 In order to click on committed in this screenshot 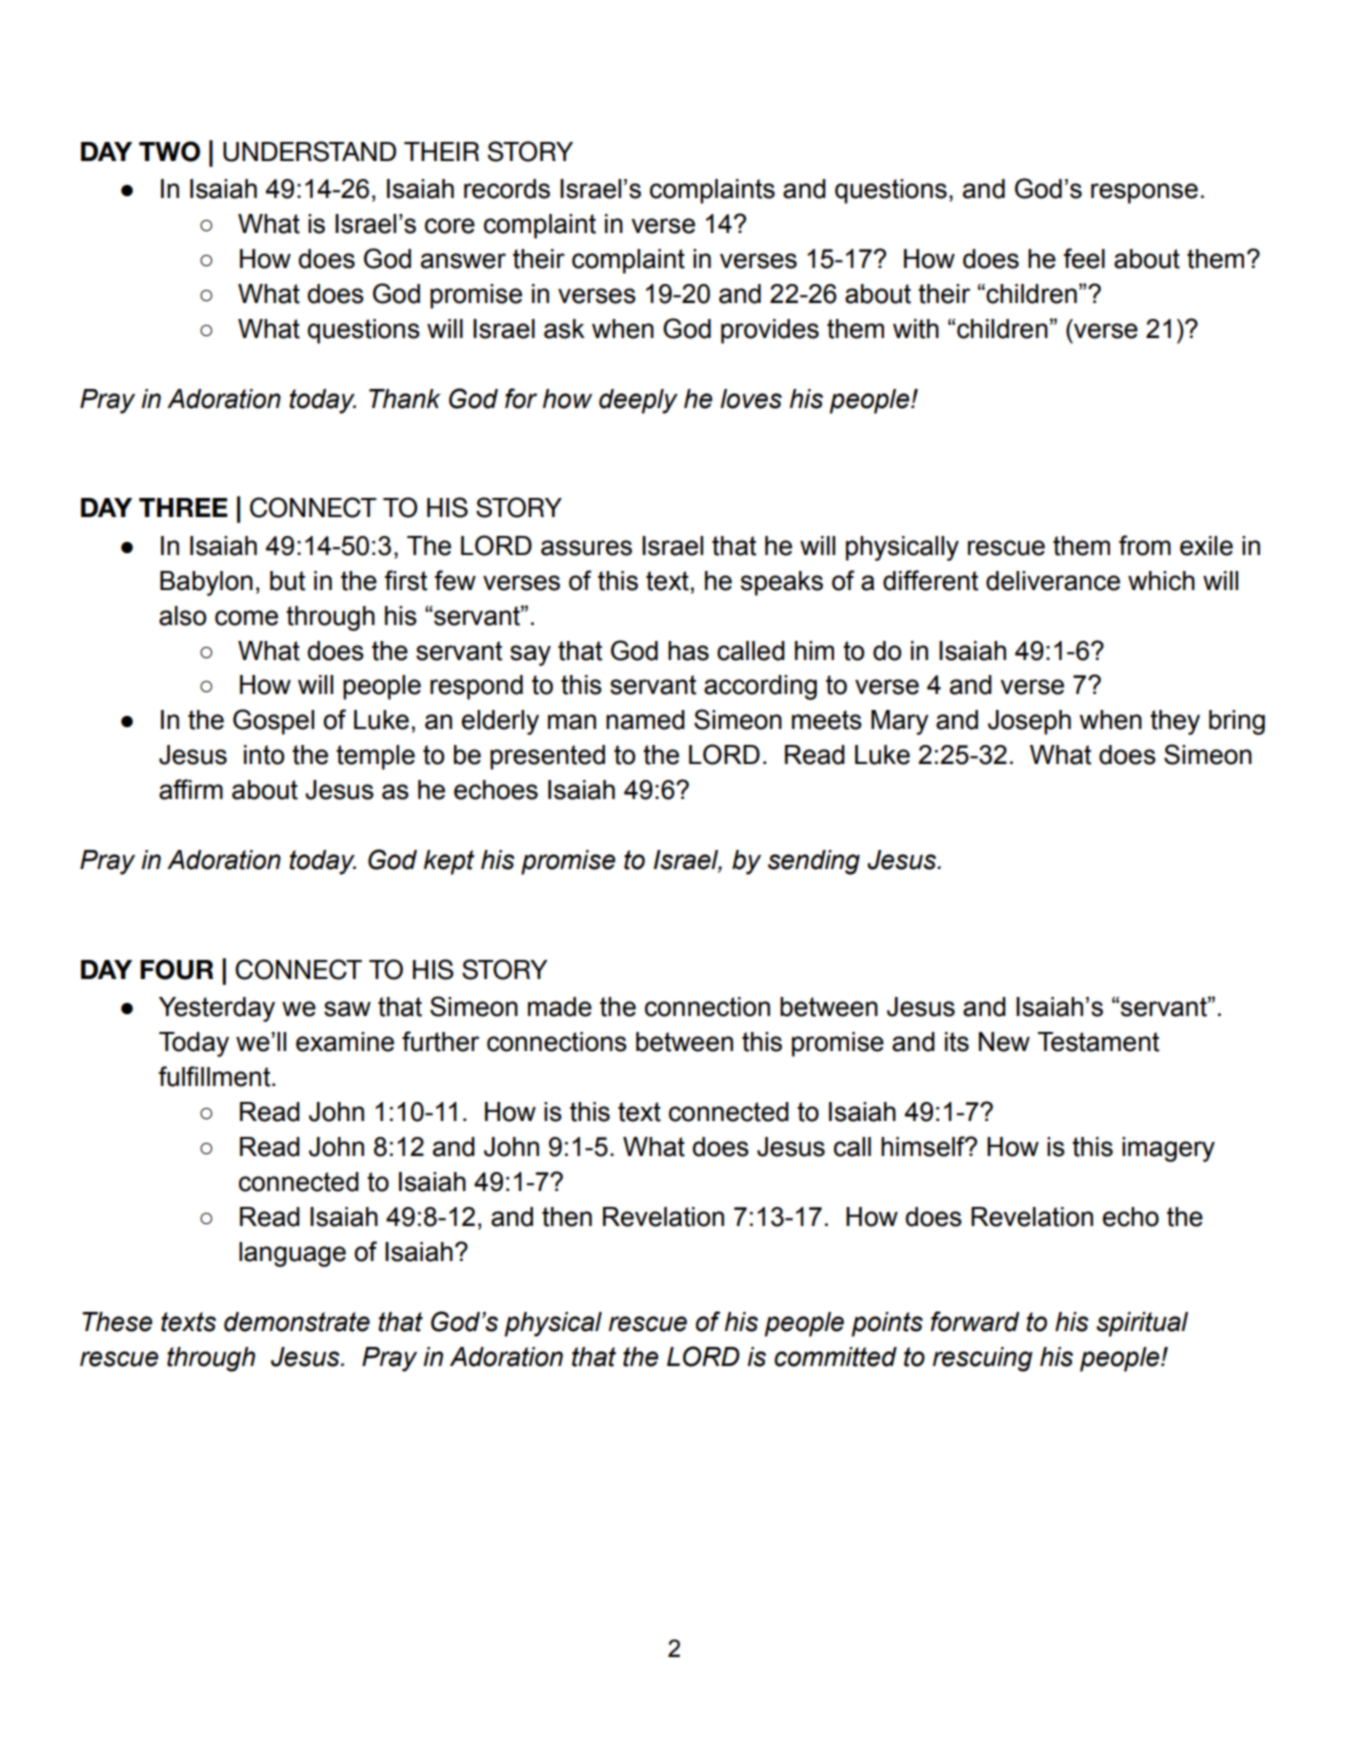, I will do `click(835, 1357)`.
